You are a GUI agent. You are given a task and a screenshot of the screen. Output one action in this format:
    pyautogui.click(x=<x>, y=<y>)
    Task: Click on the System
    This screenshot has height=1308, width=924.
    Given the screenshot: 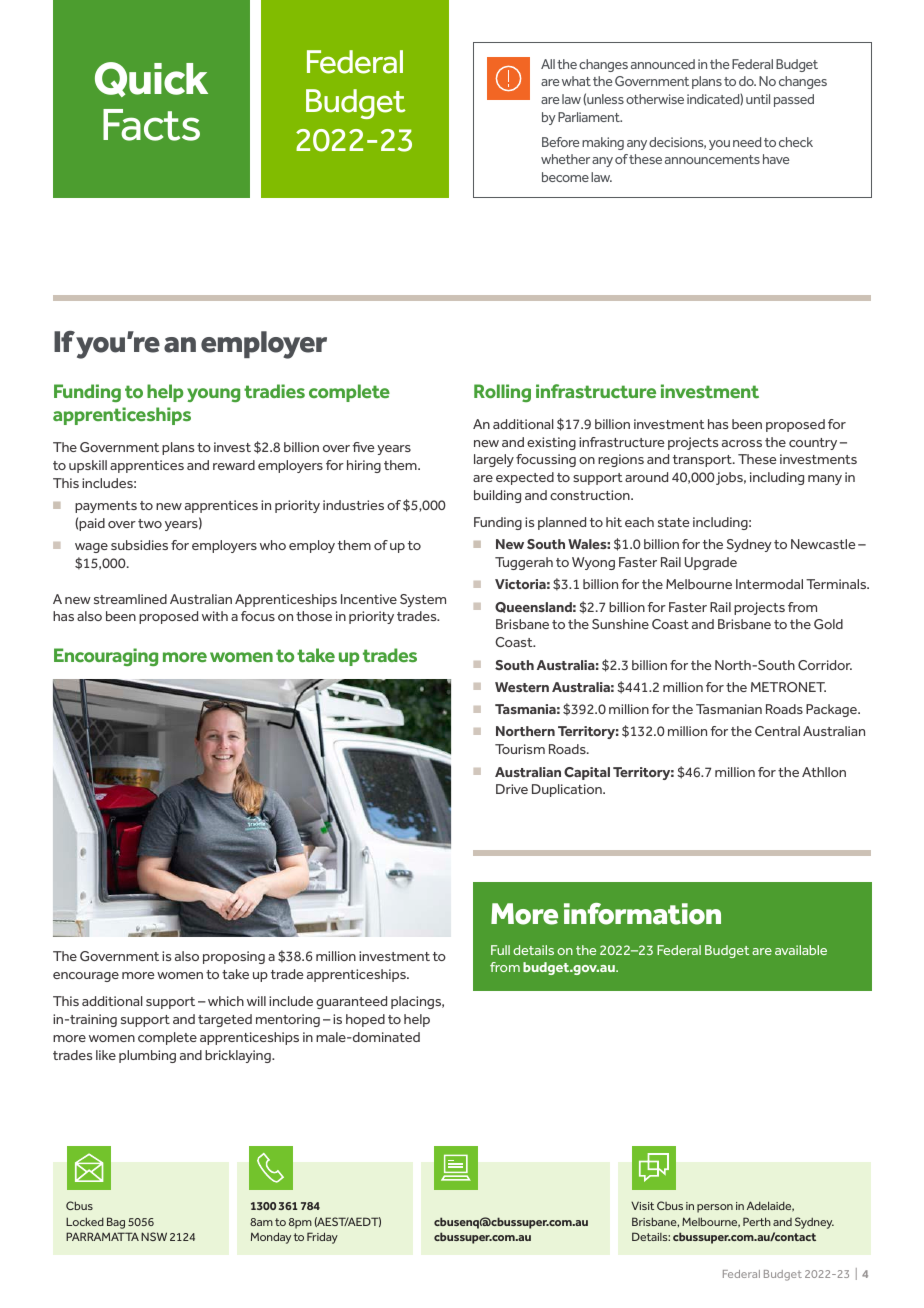 What is the action you would take?
    pyautogui.click(x=423, y=600)
